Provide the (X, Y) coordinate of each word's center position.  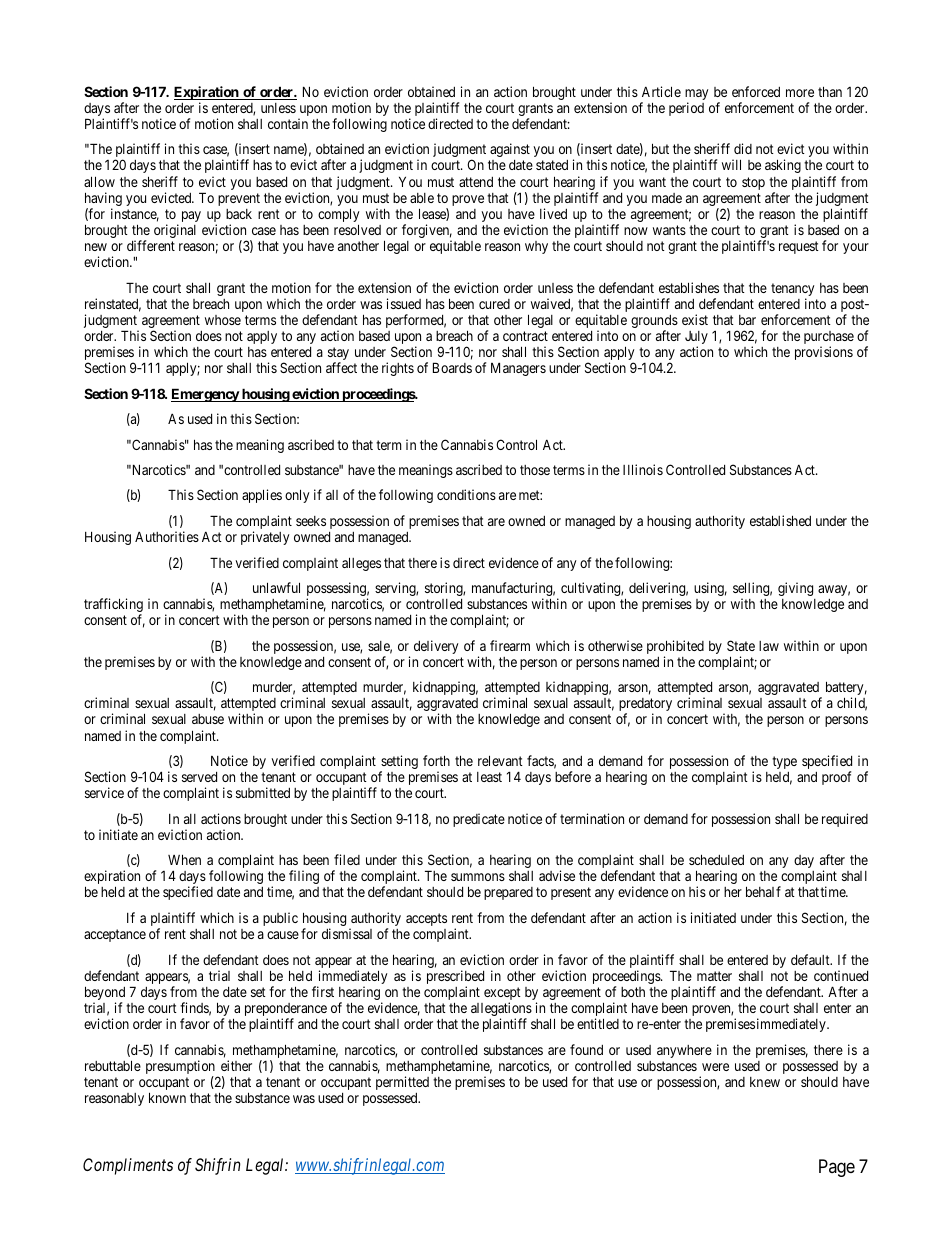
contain (288, 123)
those (535, 470)
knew (765, 1082)
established (780, 520)
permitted (402, 1083)
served (199, 777)
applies (262, 496)
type (784, 762)
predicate (479, 820)
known (167, 1097)
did (743, 148)
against (510, 150)
